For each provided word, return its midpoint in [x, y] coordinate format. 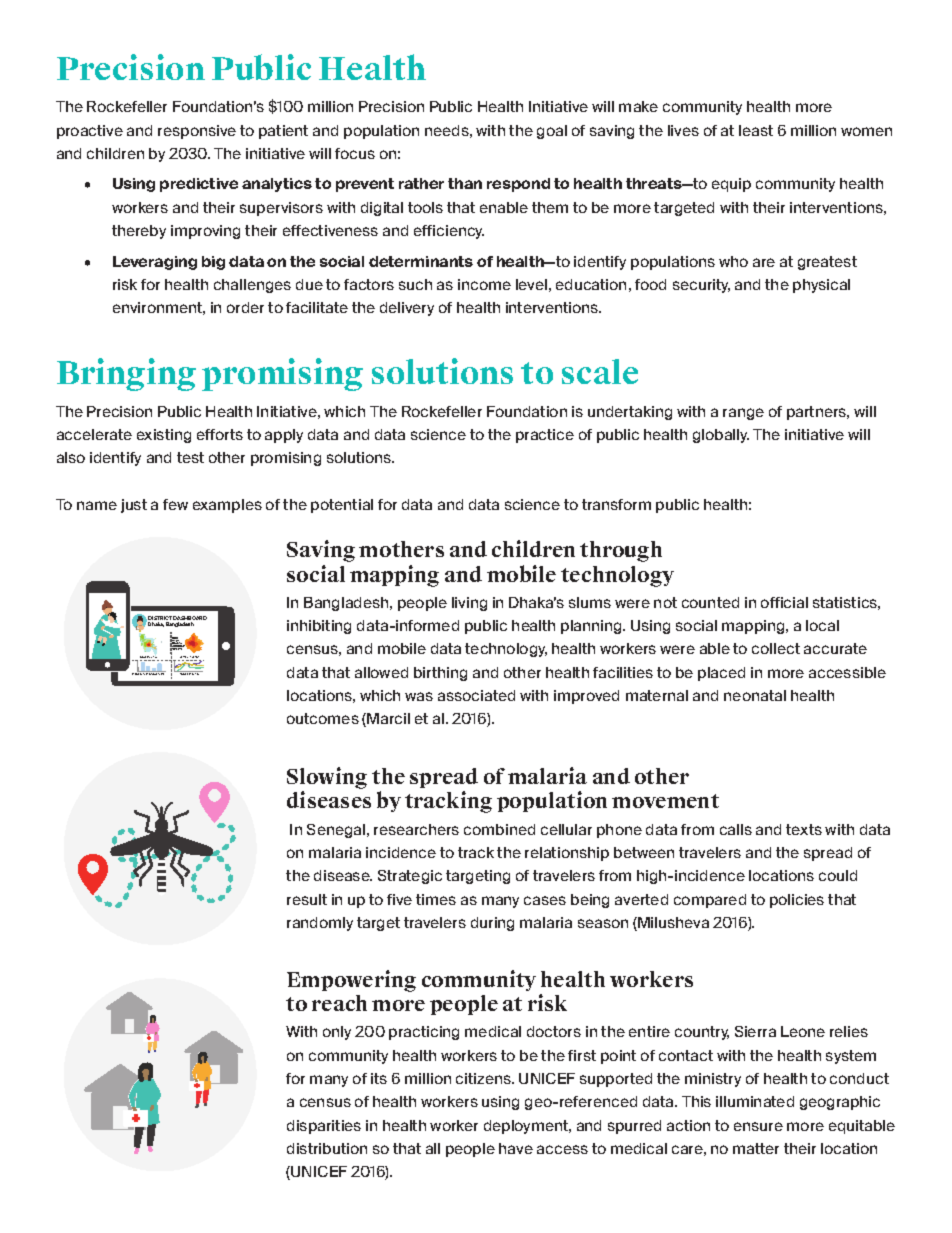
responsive [197, 132]
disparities [324, 1127]
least [756, 130]
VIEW [155, 658]
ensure [758, 1126]
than [465, 183]
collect [776, 648]
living [469, 604]
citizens [484, 1078]
